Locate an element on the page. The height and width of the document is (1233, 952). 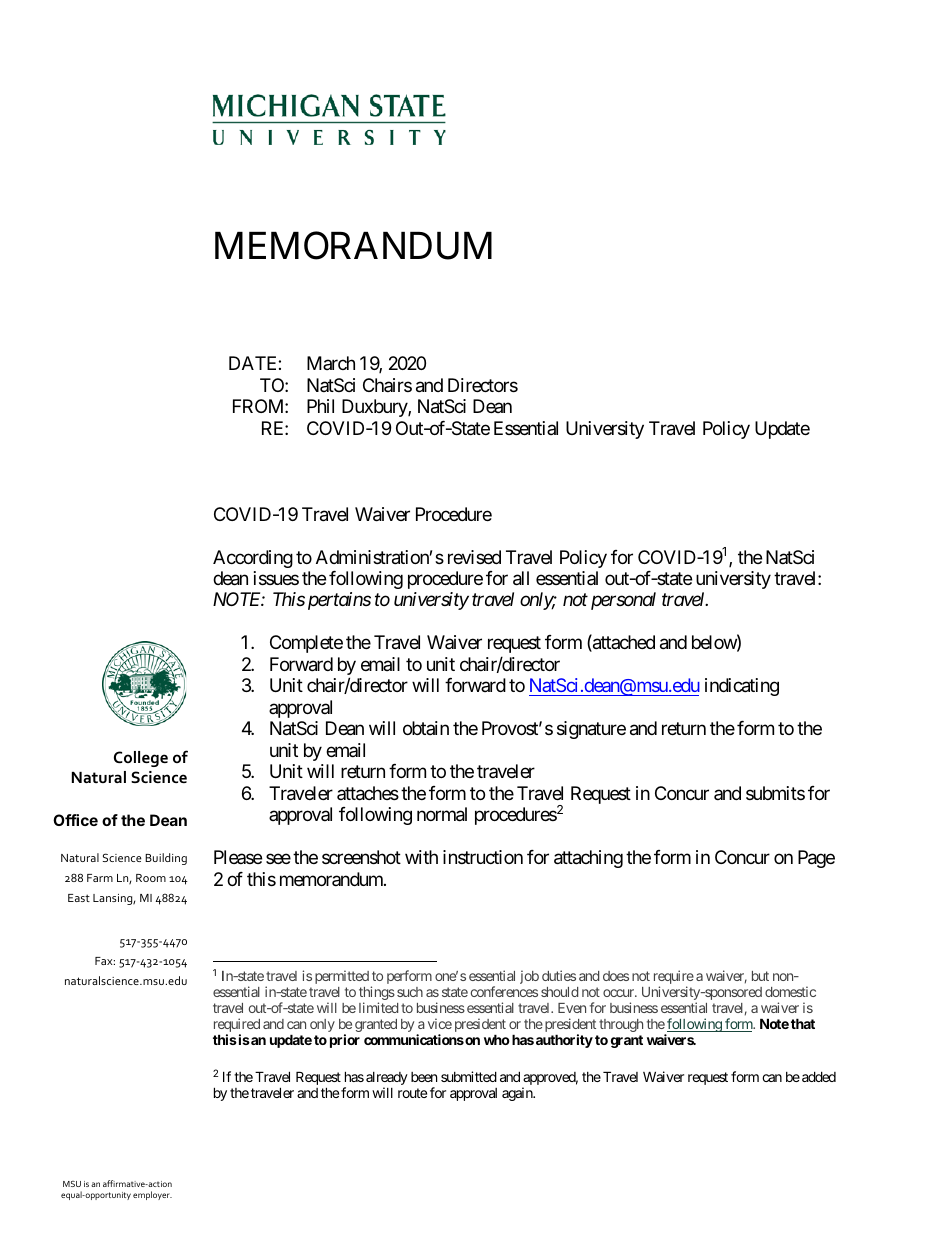
but is located at coordinates (760, 976).
